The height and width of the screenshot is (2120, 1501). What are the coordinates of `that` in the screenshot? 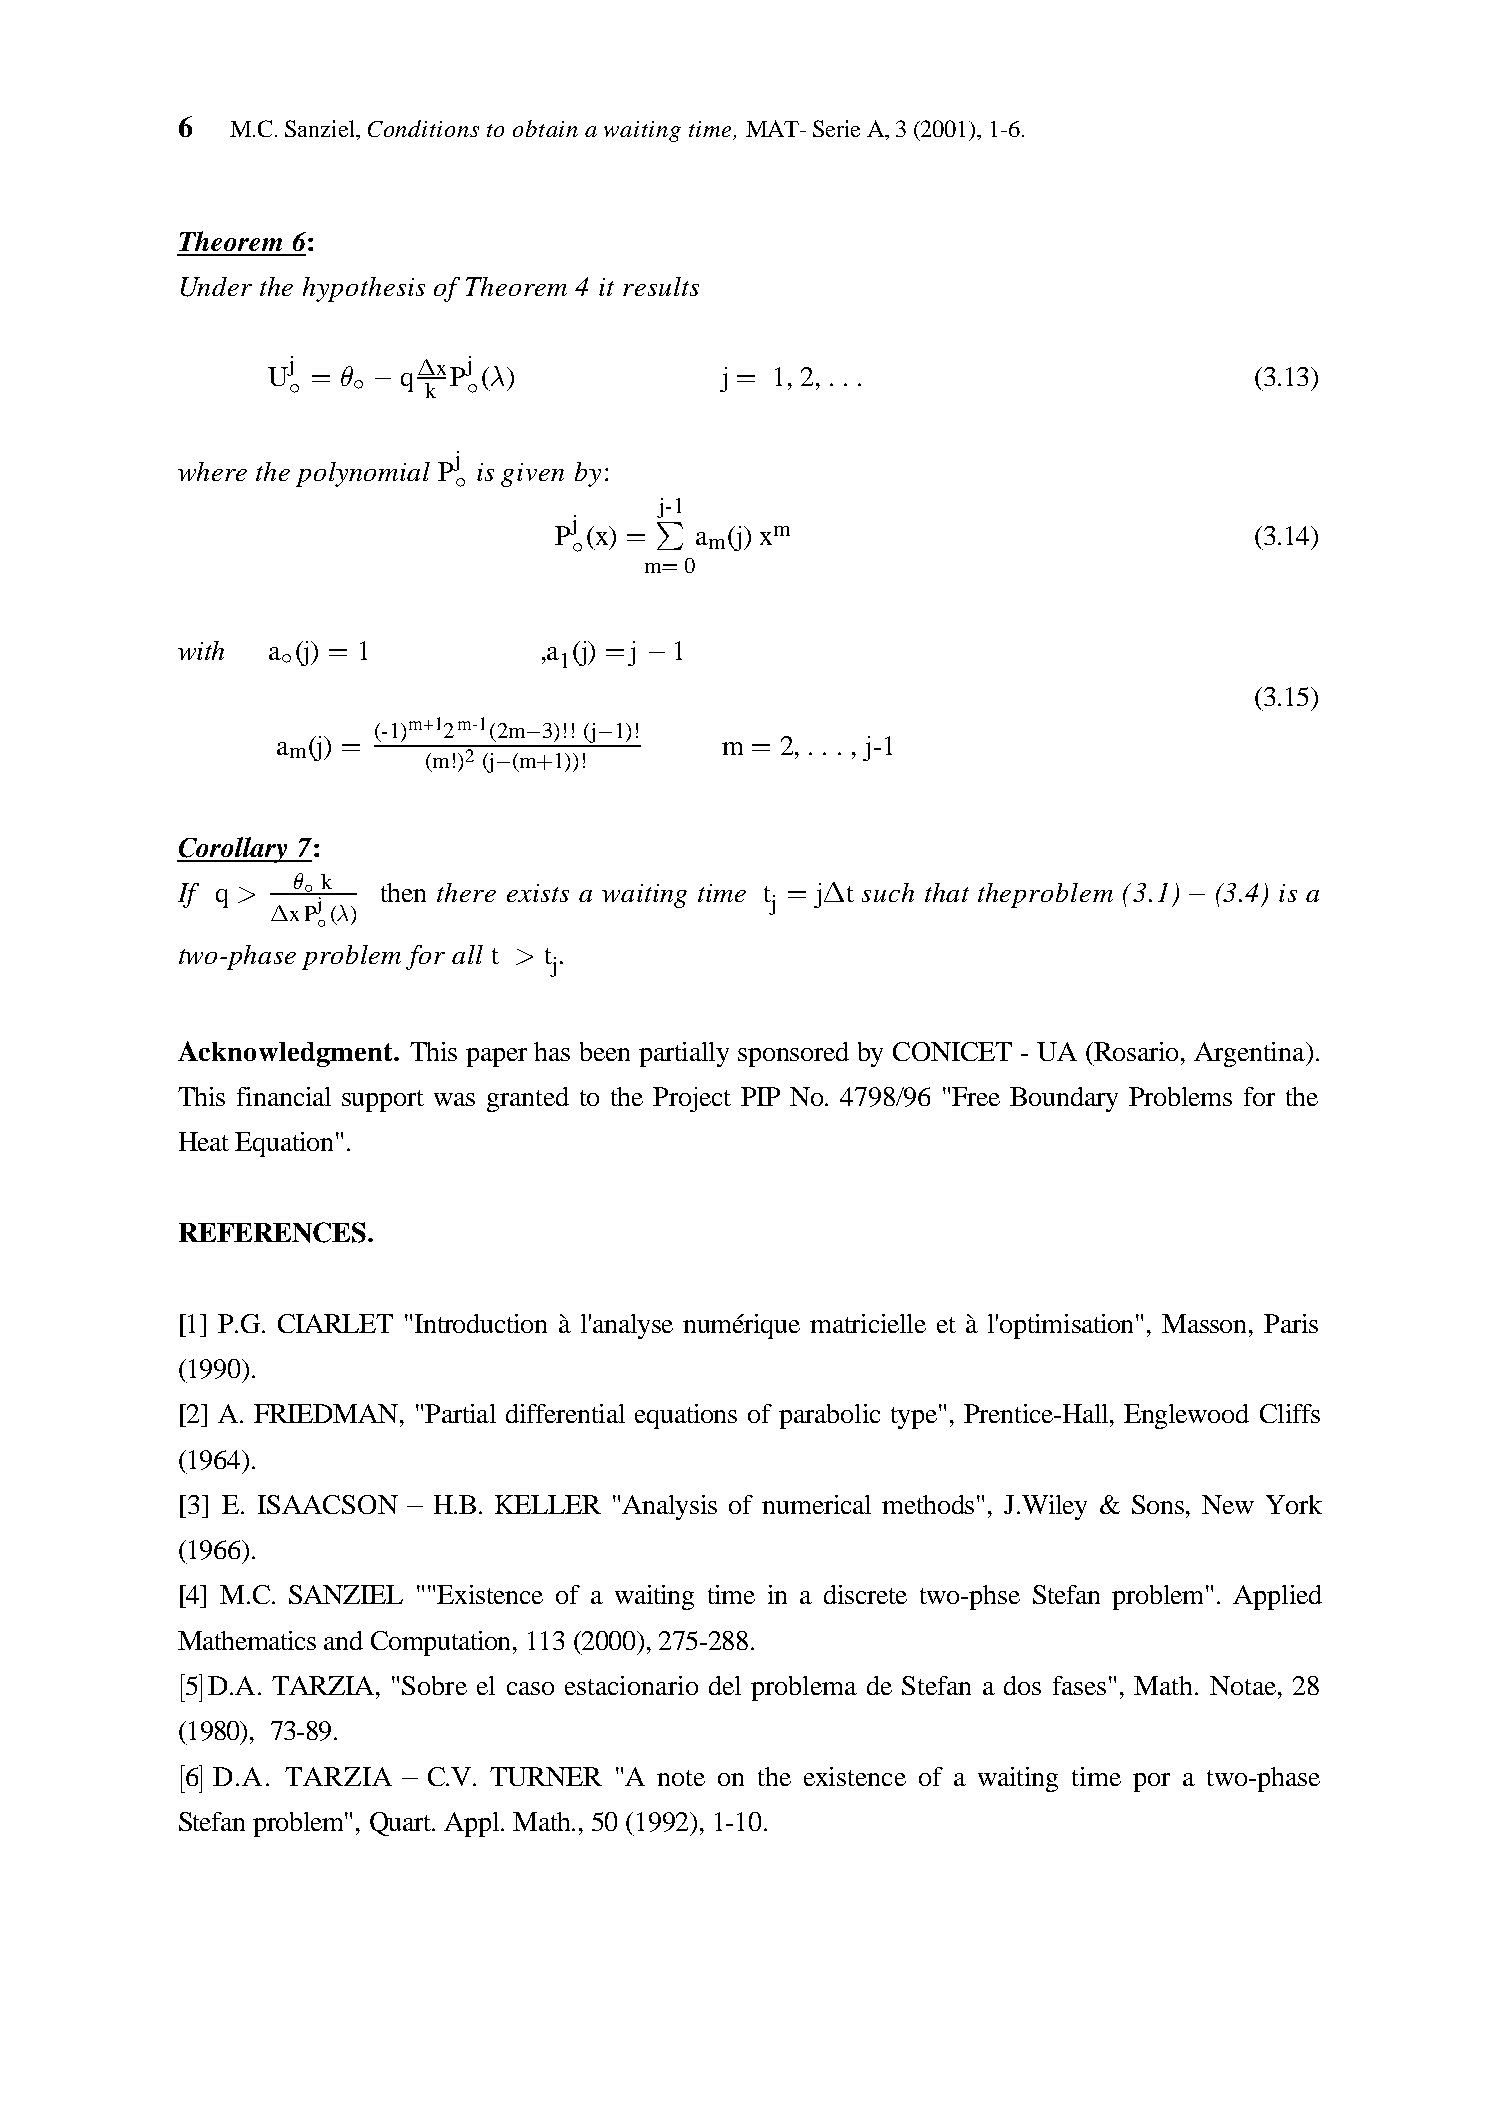 It's located at (947, 892).
